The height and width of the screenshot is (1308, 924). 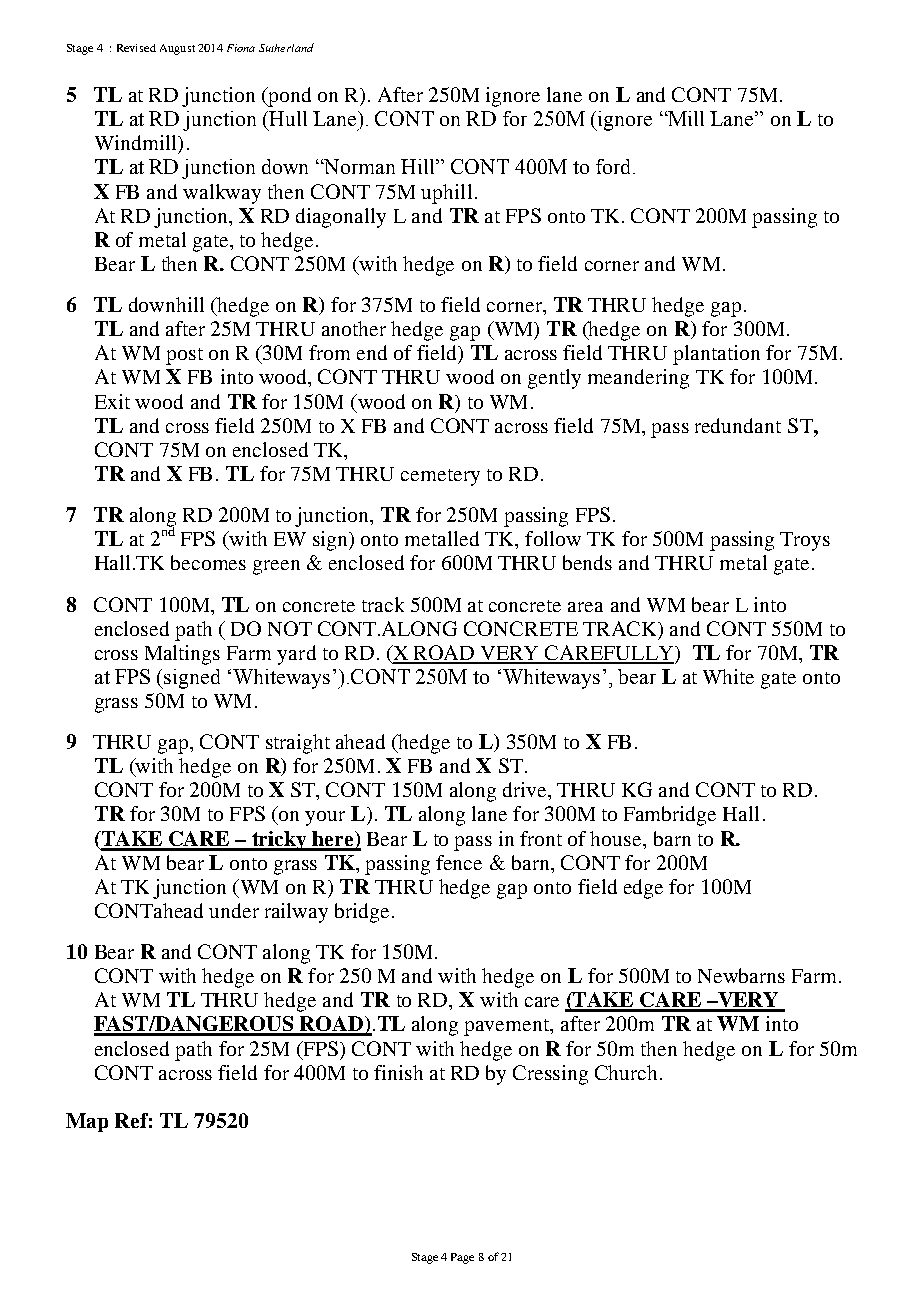 What do you see at coordinates (462, 1258) in the screenshot?
I see `Page` at bounding box center [462, 1258].
